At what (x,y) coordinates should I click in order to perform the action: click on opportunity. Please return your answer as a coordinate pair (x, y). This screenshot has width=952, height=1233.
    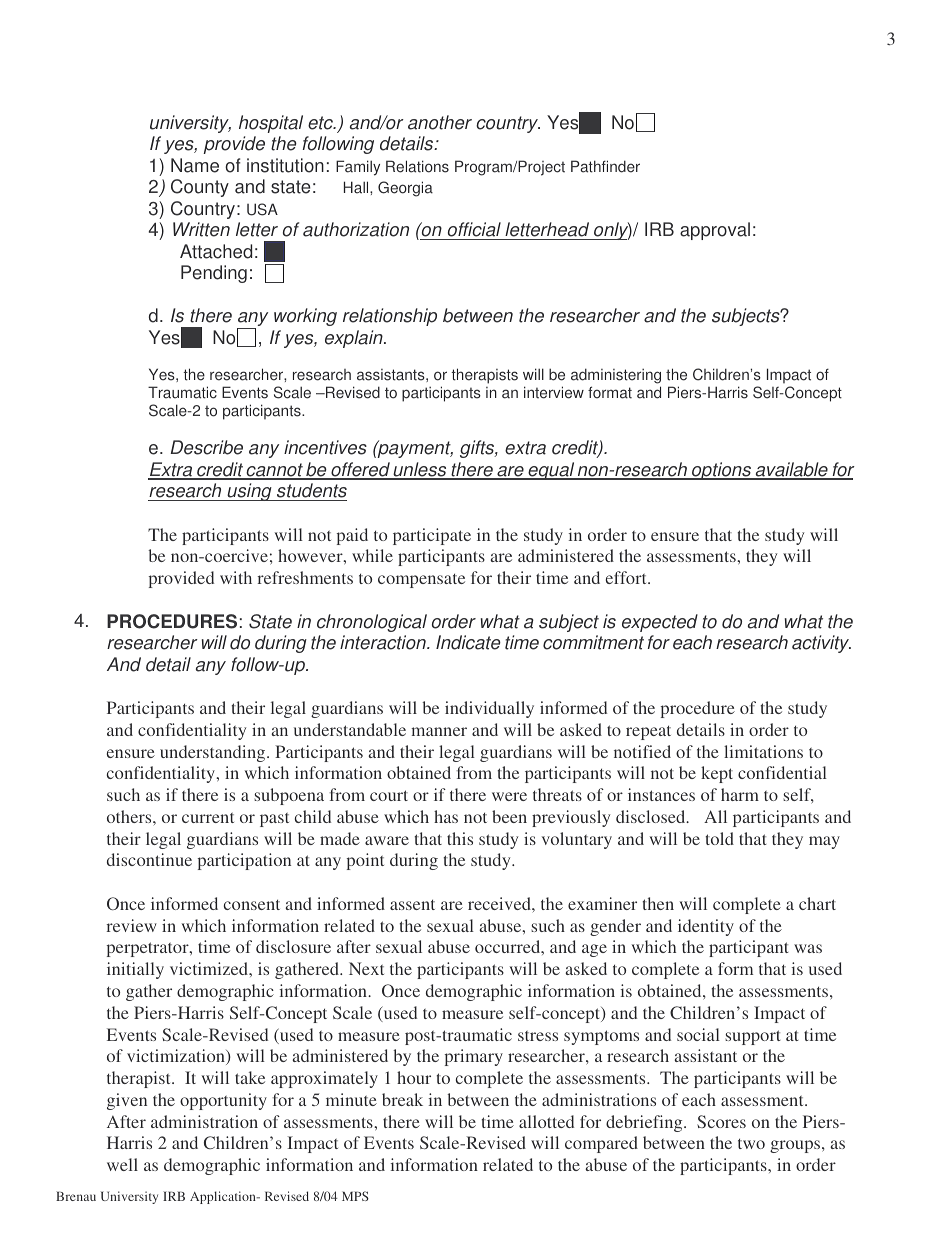
    Looking at the image, I should click on (223, 1101).
